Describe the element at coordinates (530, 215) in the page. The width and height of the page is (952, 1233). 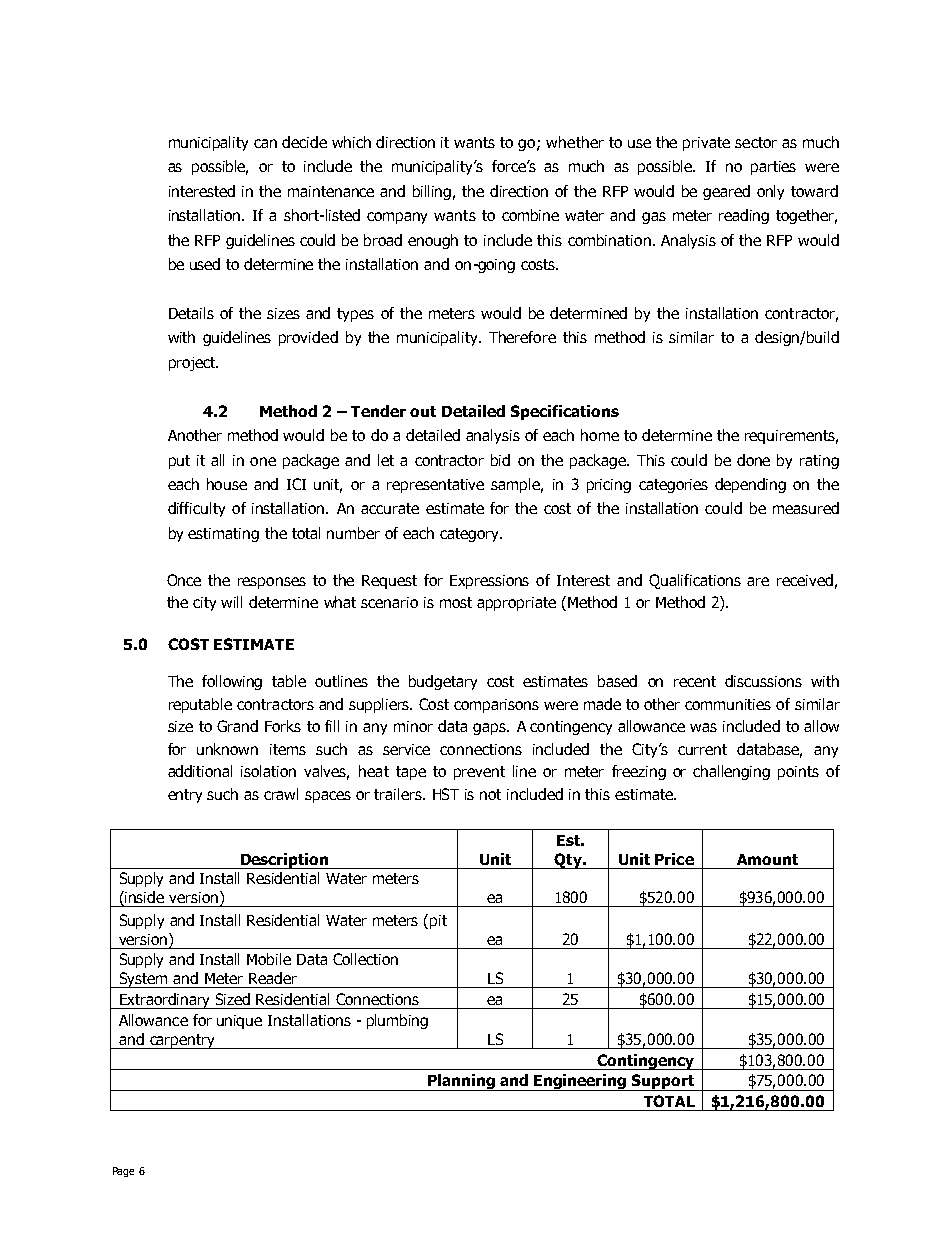
I see `combine` at that location.
